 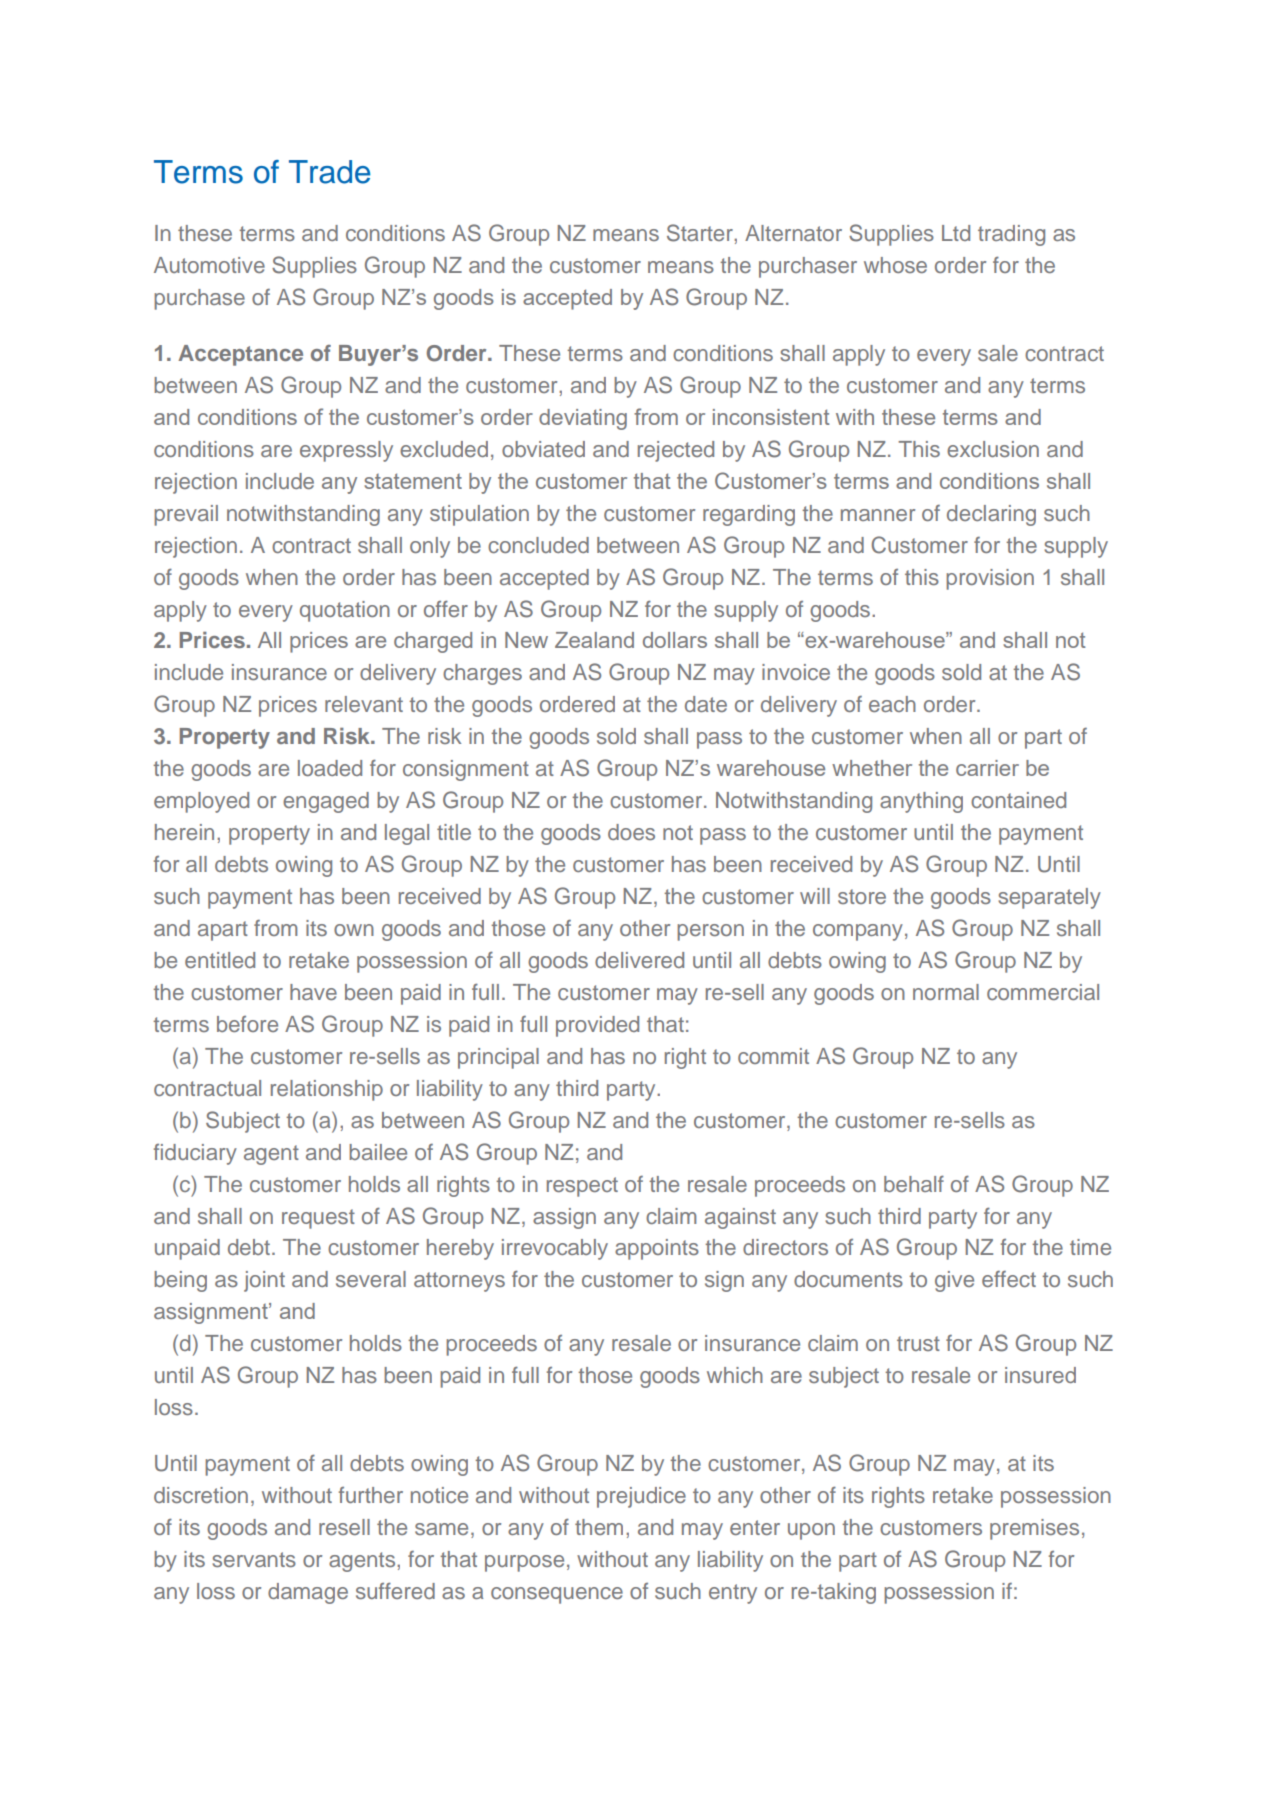 I want to click on quotation, so click(x=345, y=611).
